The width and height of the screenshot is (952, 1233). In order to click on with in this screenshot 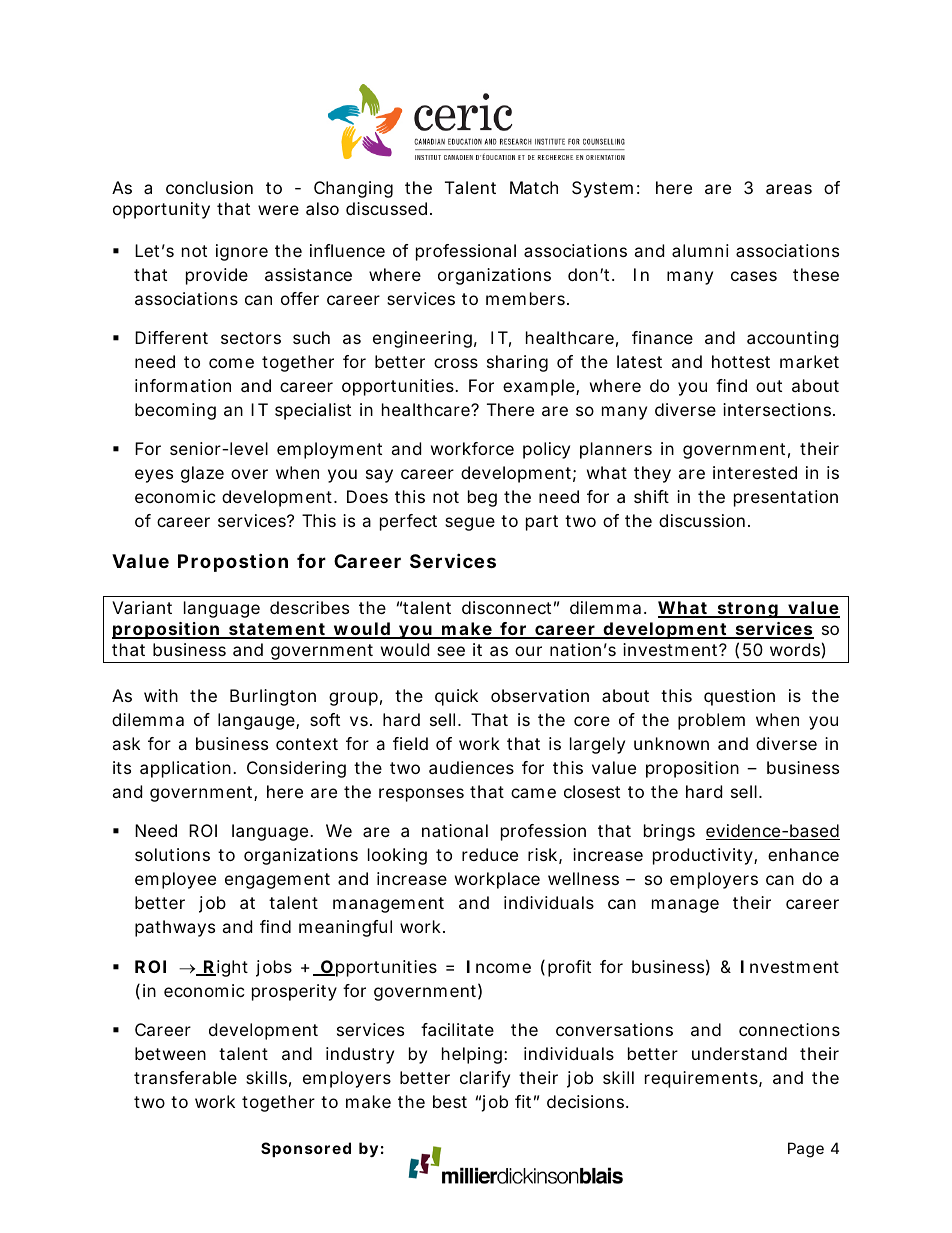, I will do `click(161, 695)`.
